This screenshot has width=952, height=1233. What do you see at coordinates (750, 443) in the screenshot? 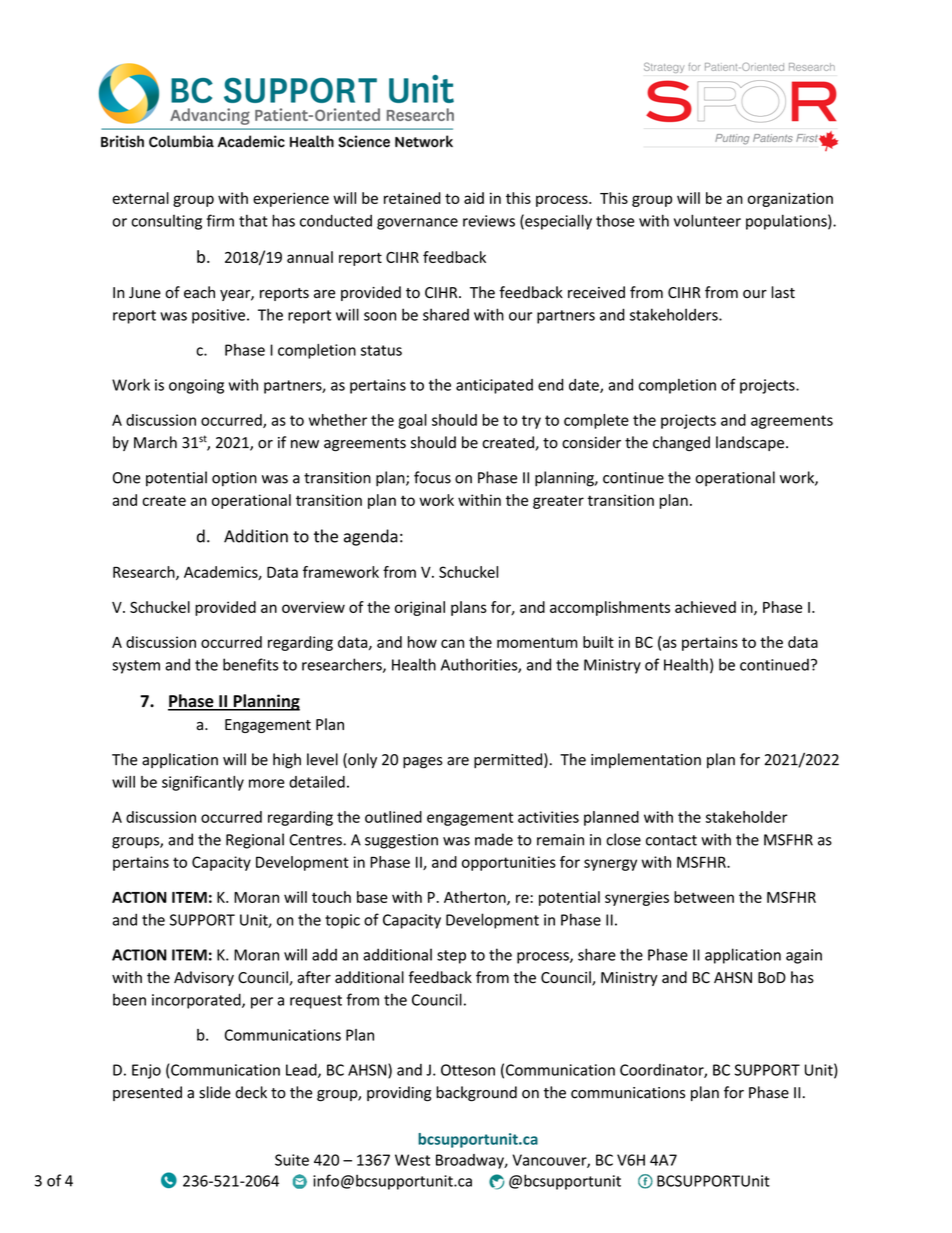
I see `landscape` at bounding box center [750, 443].
